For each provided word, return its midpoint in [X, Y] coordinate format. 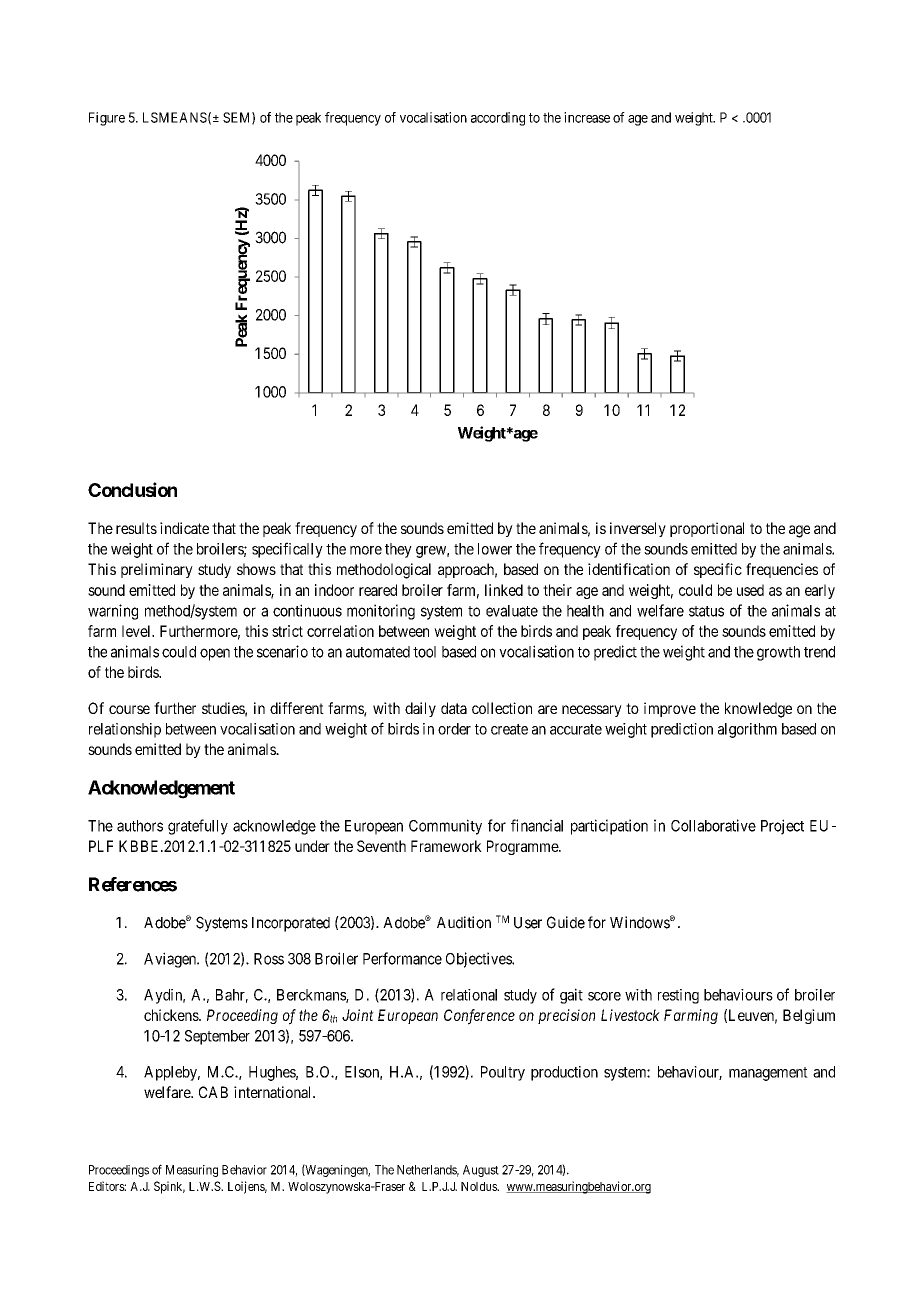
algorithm [747, 730]
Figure [107, 119]
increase [587, 117]
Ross [269, 959]
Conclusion [132, 489]
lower [495, 549]
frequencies [782, 570]
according [498, 119]
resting [678, 996]
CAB [213, 1092]
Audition [464, 922]
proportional [707, 529]
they [398, 550]
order [454, 729]
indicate [184, 528]
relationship [125, 730]
